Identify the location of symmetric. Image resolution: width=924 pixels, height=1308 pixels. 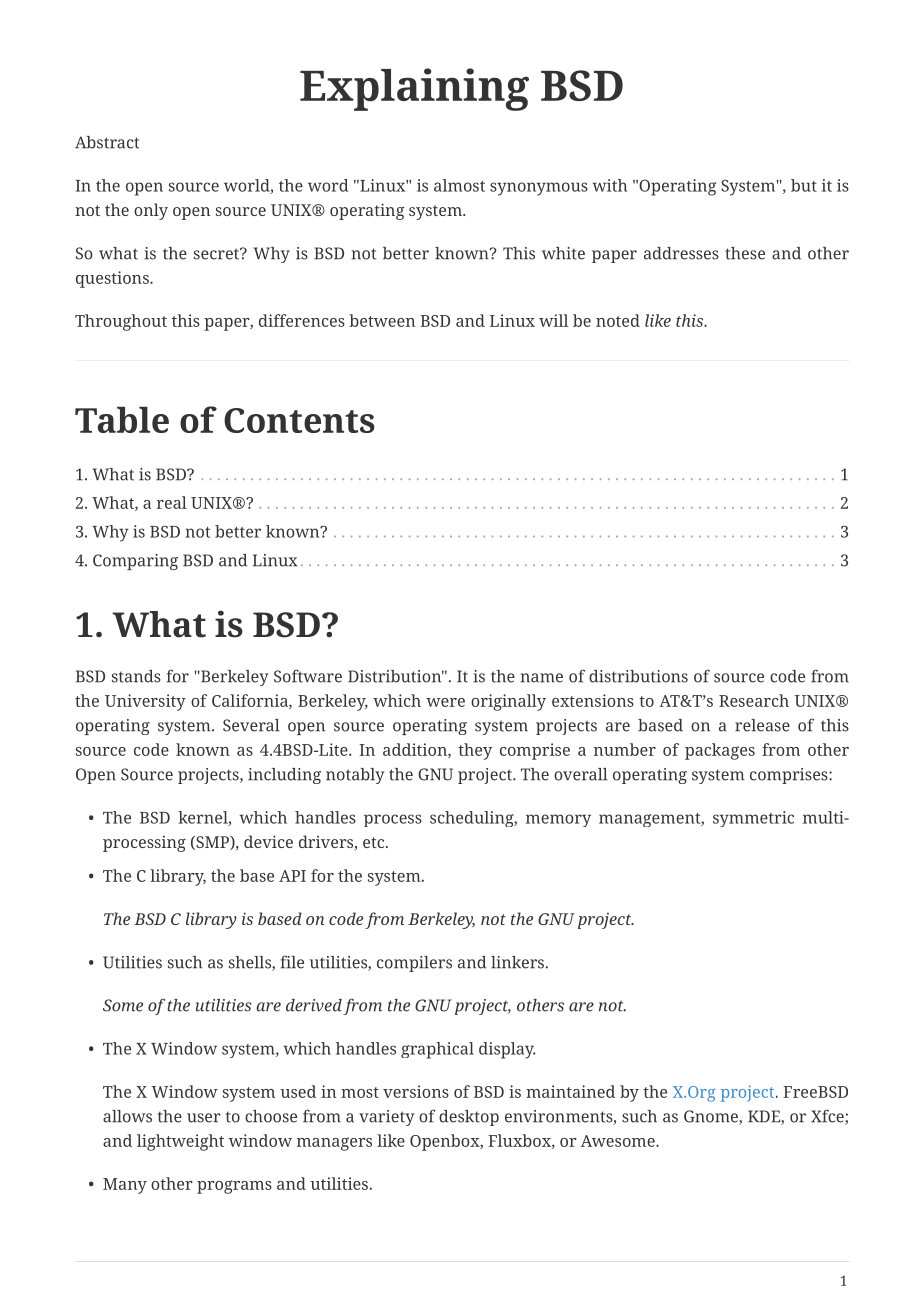
(753, 819).
